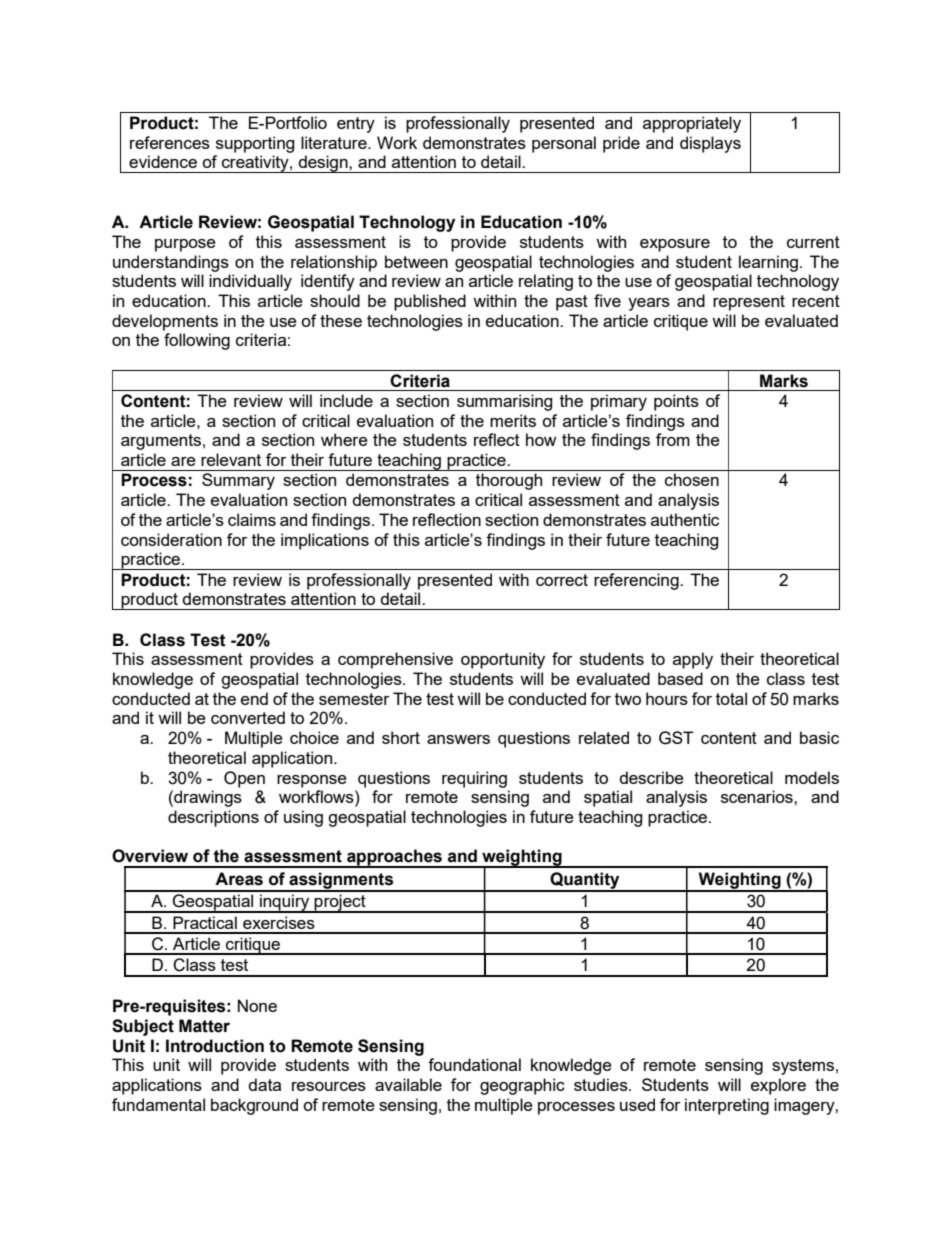 The height and width of the document is (1233, 952). Describe the element at coordinates (758, 796) in the document. I see `scenarios` at that location.
